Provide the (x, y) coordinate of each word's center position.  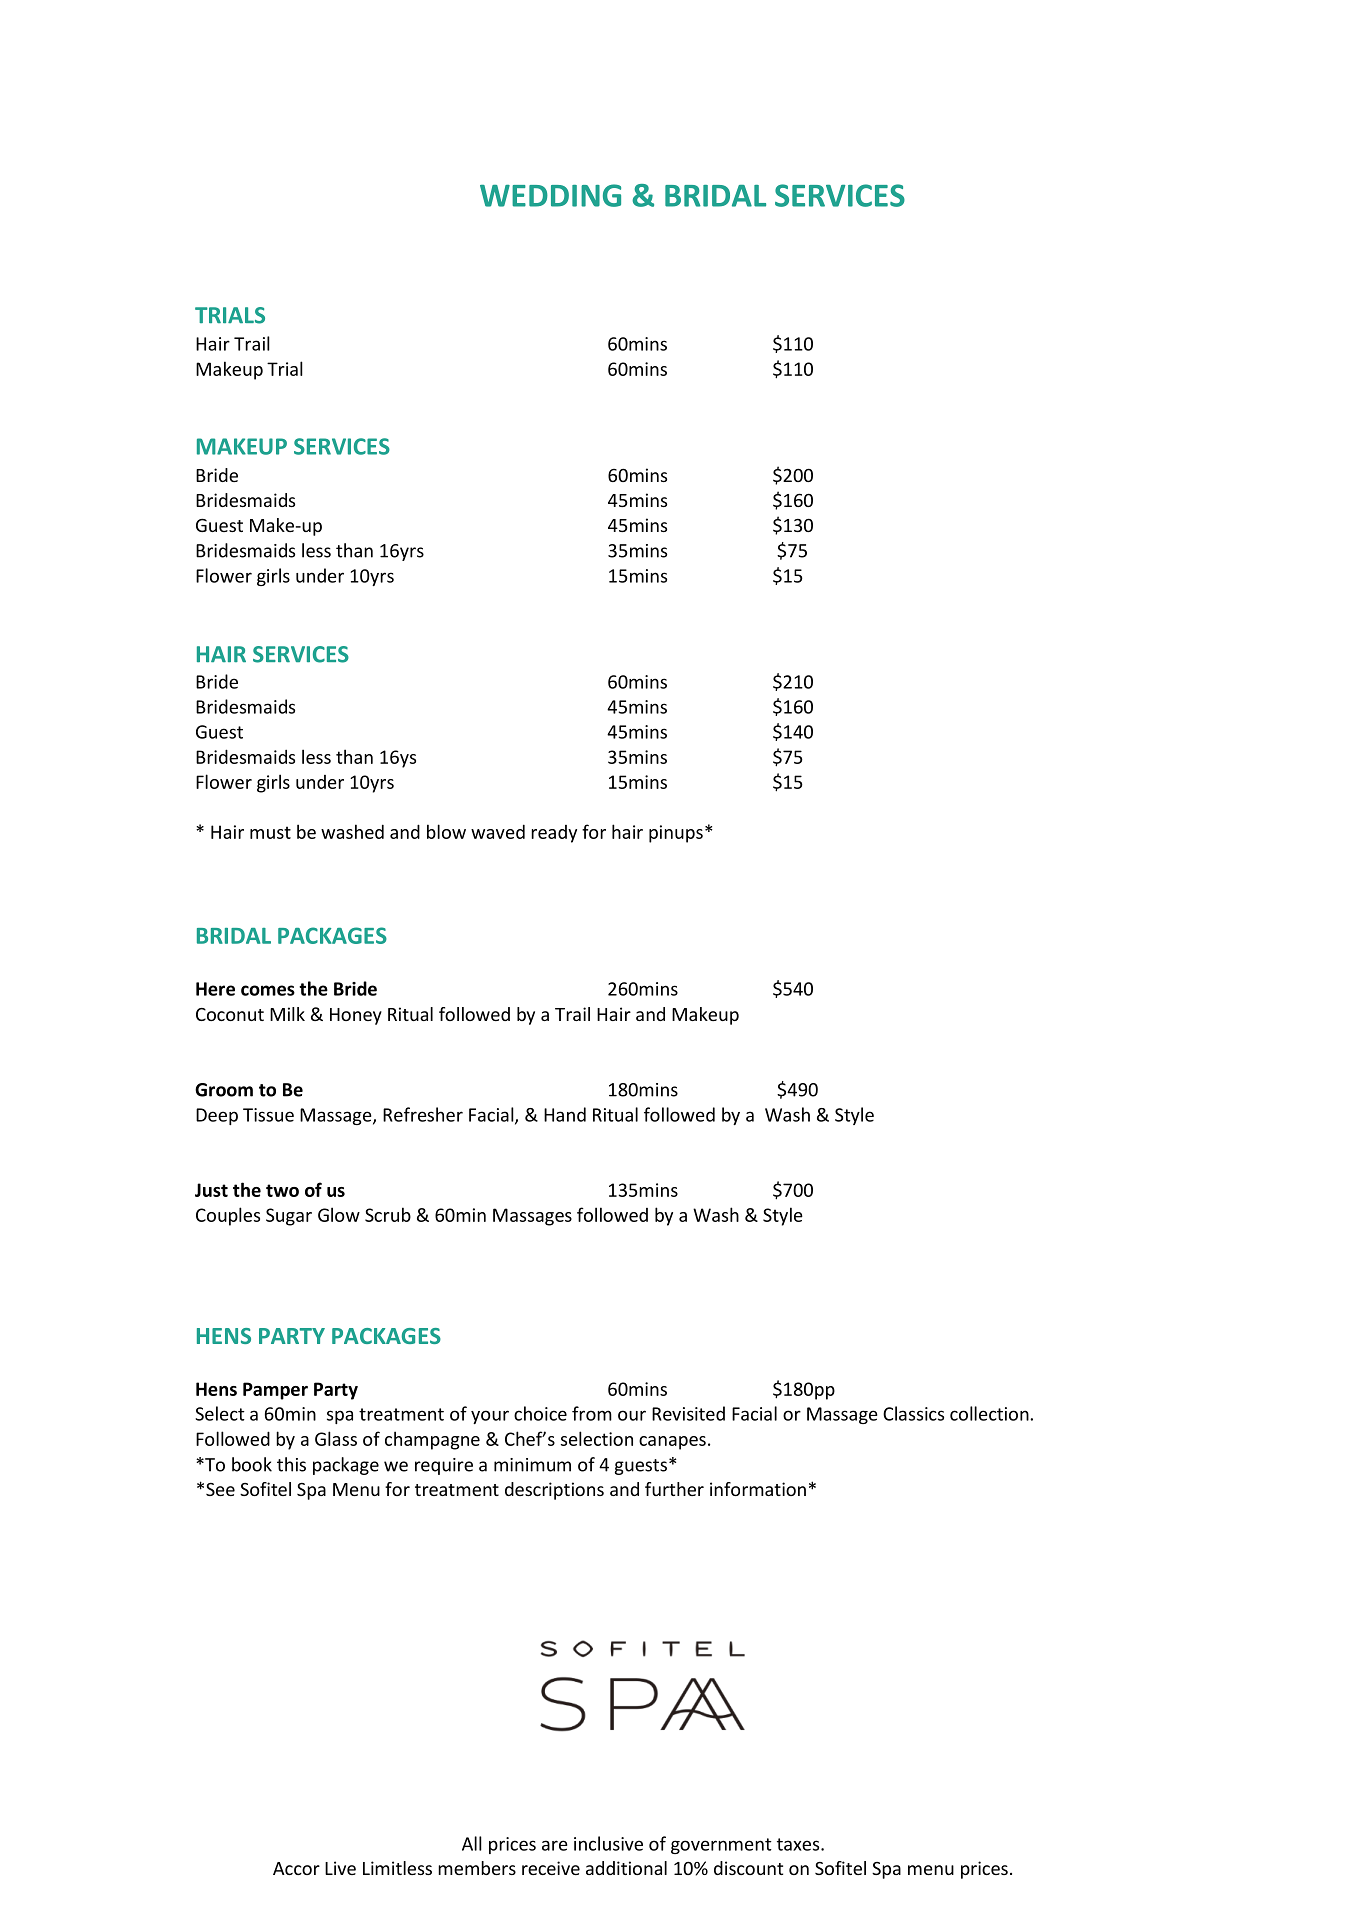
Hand (565, 1114)
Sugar (289, 1217)
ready (554, 834)
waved (498, 831)
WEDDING (550, 195)
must (270, 832)
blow (446, 831)
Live (340, 1868)
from (592, 1413)
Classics (913, 1413)
